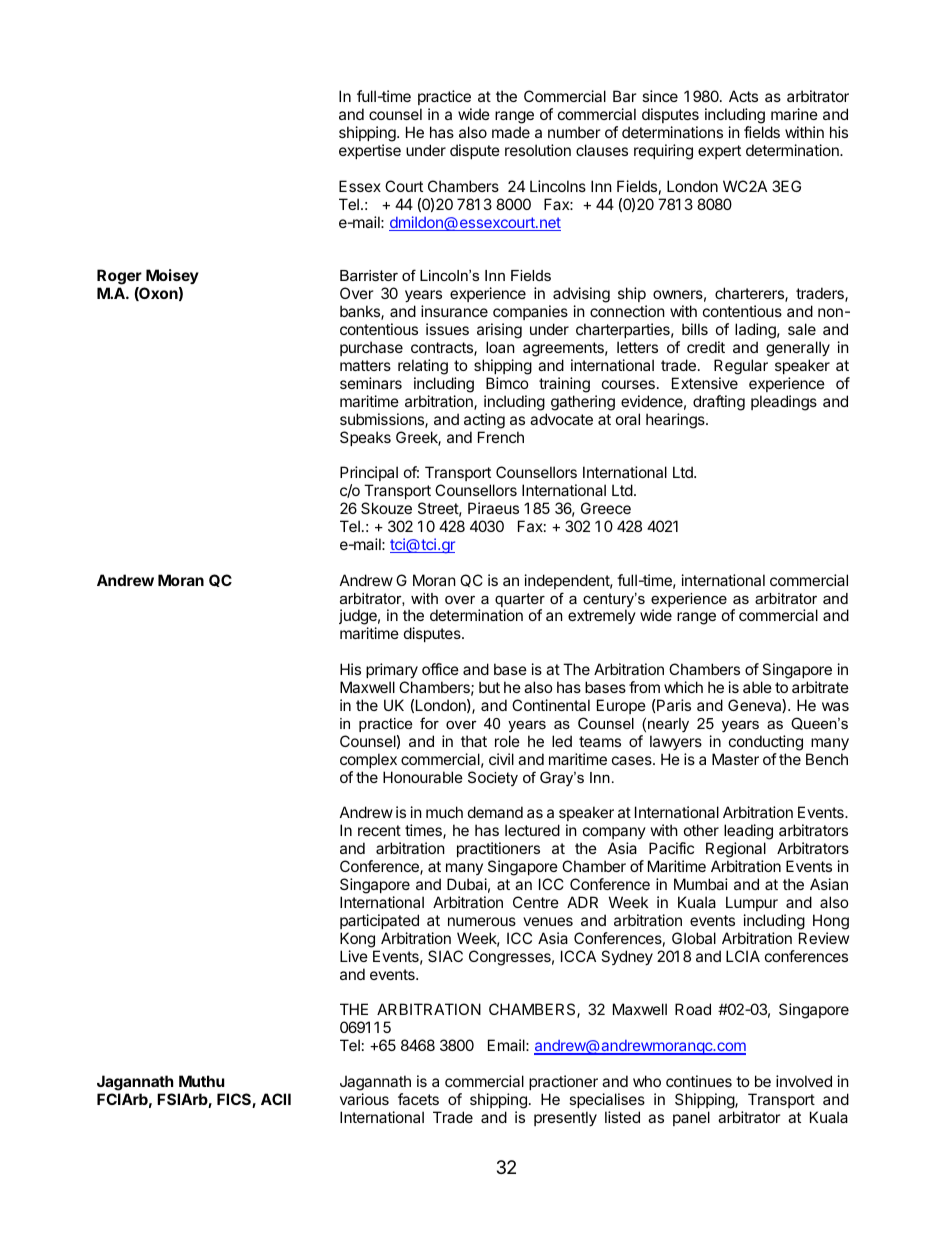 This page has width=952, height=1233. Describe the element at coordinates (683, 687) in the page. I see `which` at that location.
